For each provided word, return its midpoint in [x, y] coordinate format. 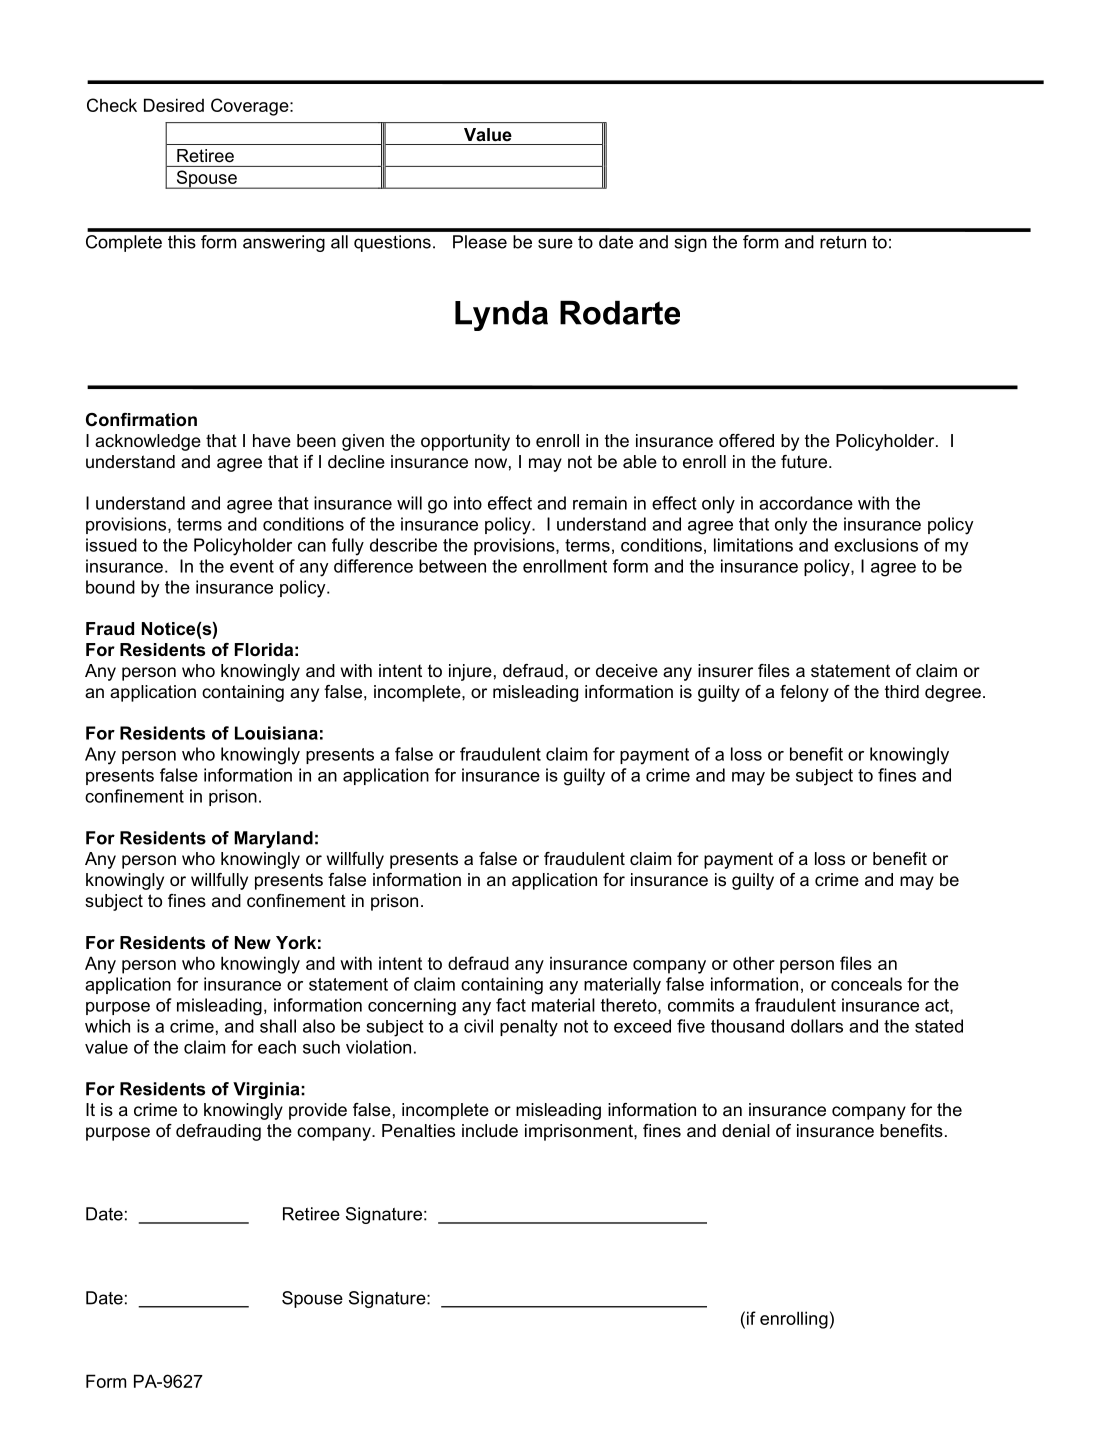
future [805, 461]
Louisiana [276, 733]
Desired [174, 105]
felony [804, 693]
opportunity [465, 442]
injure [470, 672]
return [843, 242]
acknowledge [148, 442]
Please [480, 242]
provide [318, 1111]
